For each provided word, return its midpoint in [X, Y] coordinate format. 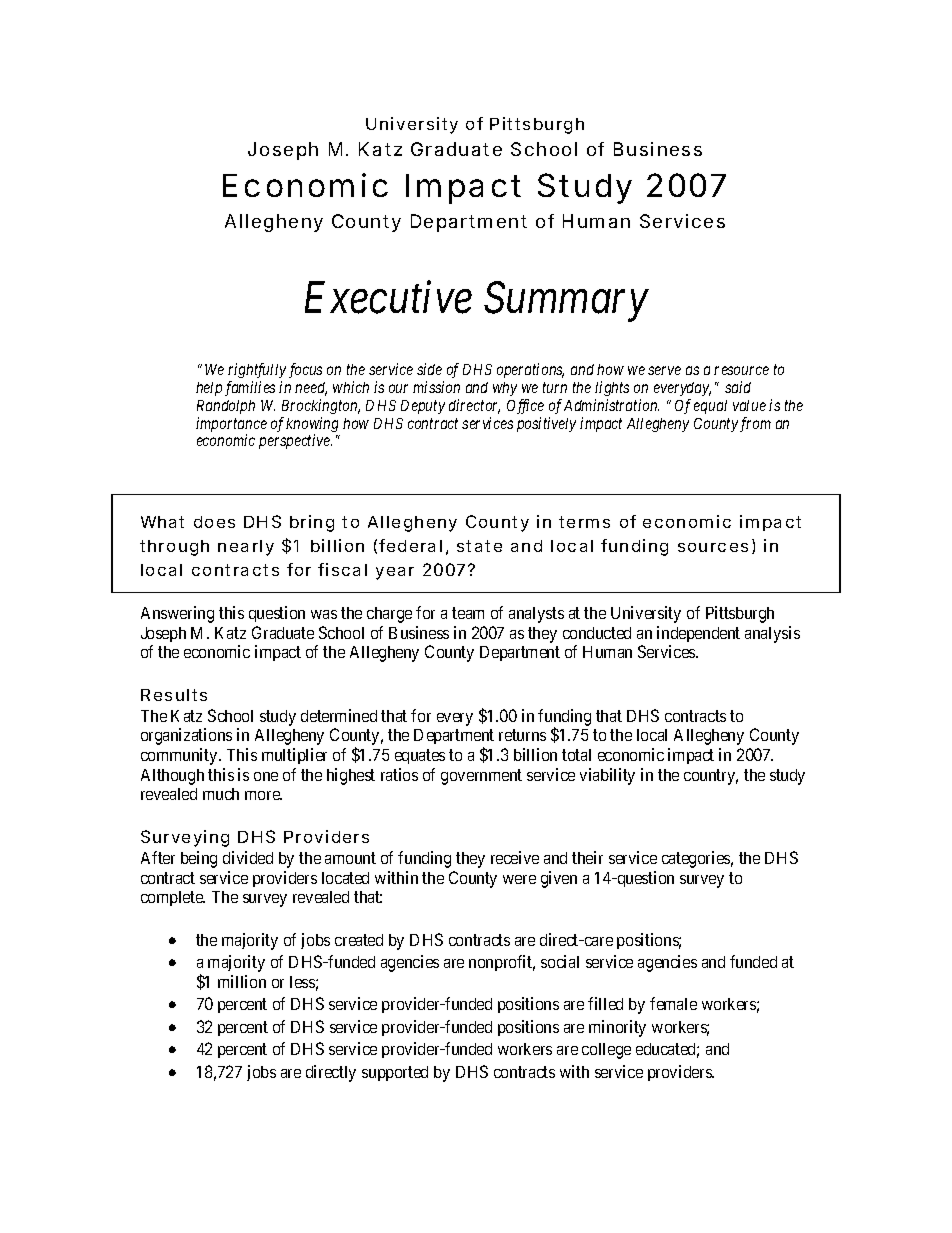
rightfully [257, 370]
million [242, 981]
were [519, 879]
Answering [177, 614]
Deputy [423, 407]
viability [607, 776]
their [587, 857]
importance [231, 426]
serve [664, 370]
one [266, 776]
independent [698, 634]
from [755, 424]
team [468, 613]
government [481, 777]
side [429, 369]
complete [173, 898]
